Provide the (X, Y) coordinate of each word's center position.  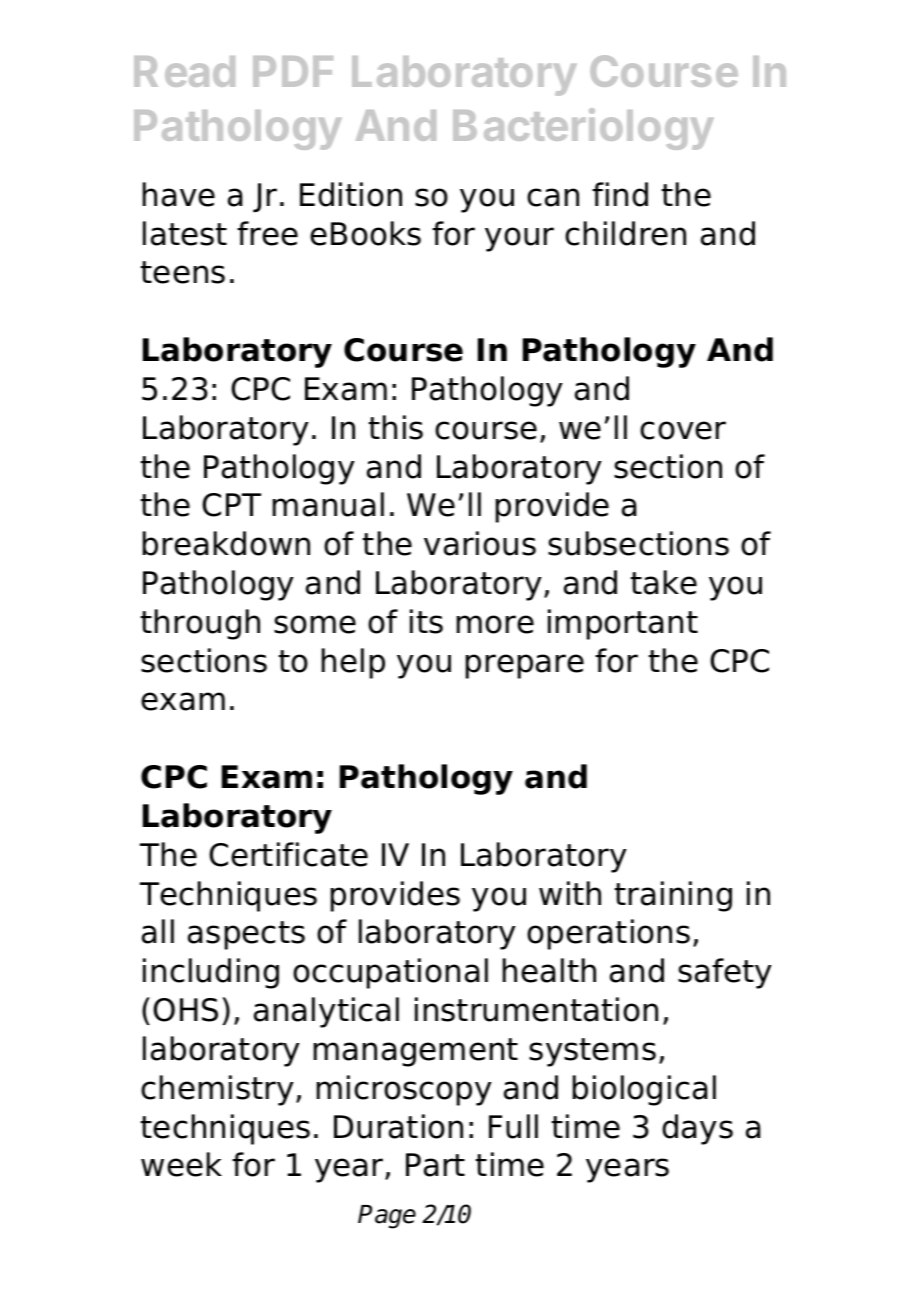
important (623, 624)
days (697, 1129)
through (200, 624)
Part (435, 1165)
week (181, 1164)
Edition (351, 194)
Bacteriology (583, 129)
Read (184, 71)
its (426, 621)
